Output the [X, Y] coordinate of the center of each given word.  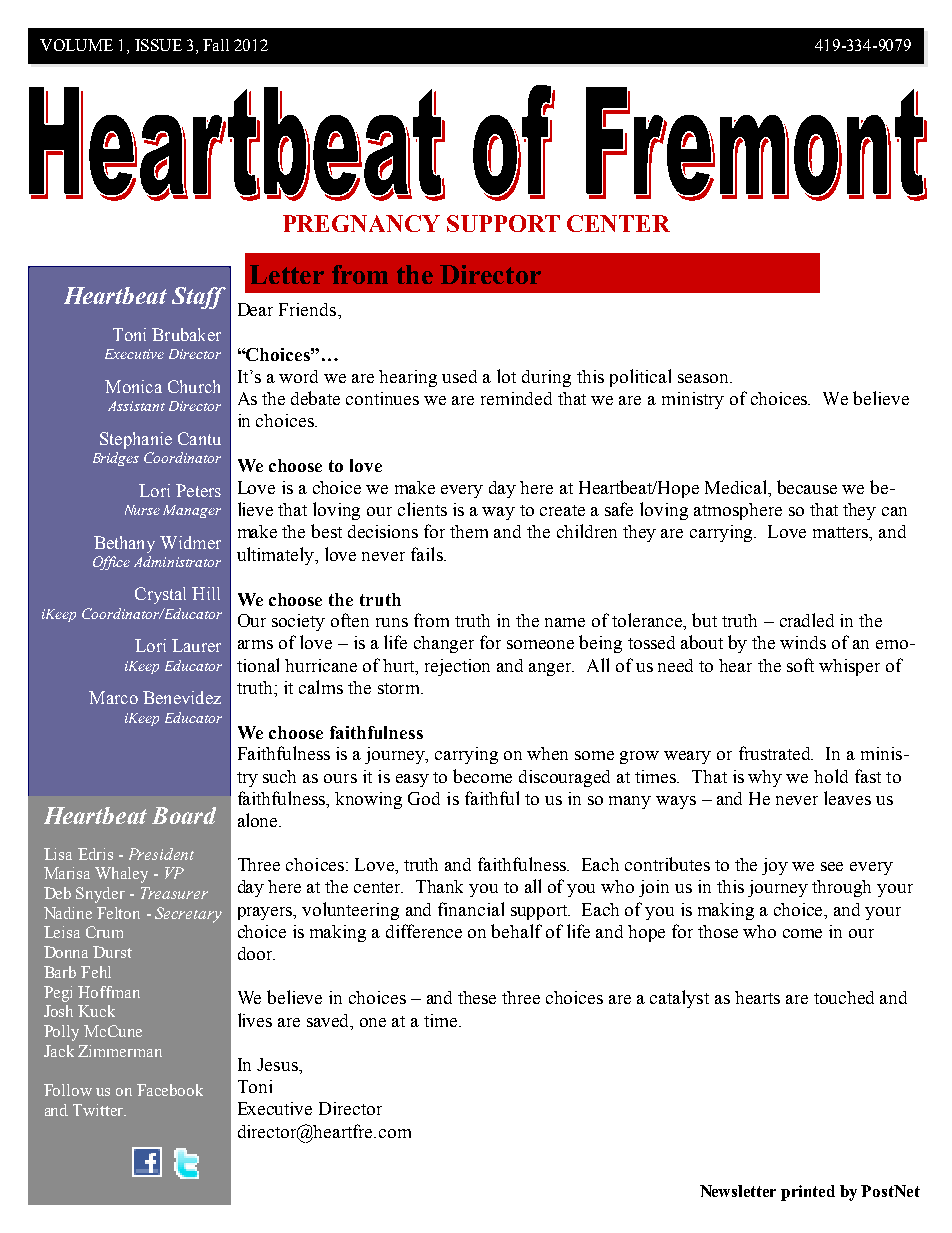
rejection [457, 667]
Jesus [278, 1064]
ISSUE [158, 45]
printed [808, 1193]
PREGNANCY [361, 223]
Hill [206, 593]
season [704, 378]
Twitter [99, 1110]
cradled [807, 620]
